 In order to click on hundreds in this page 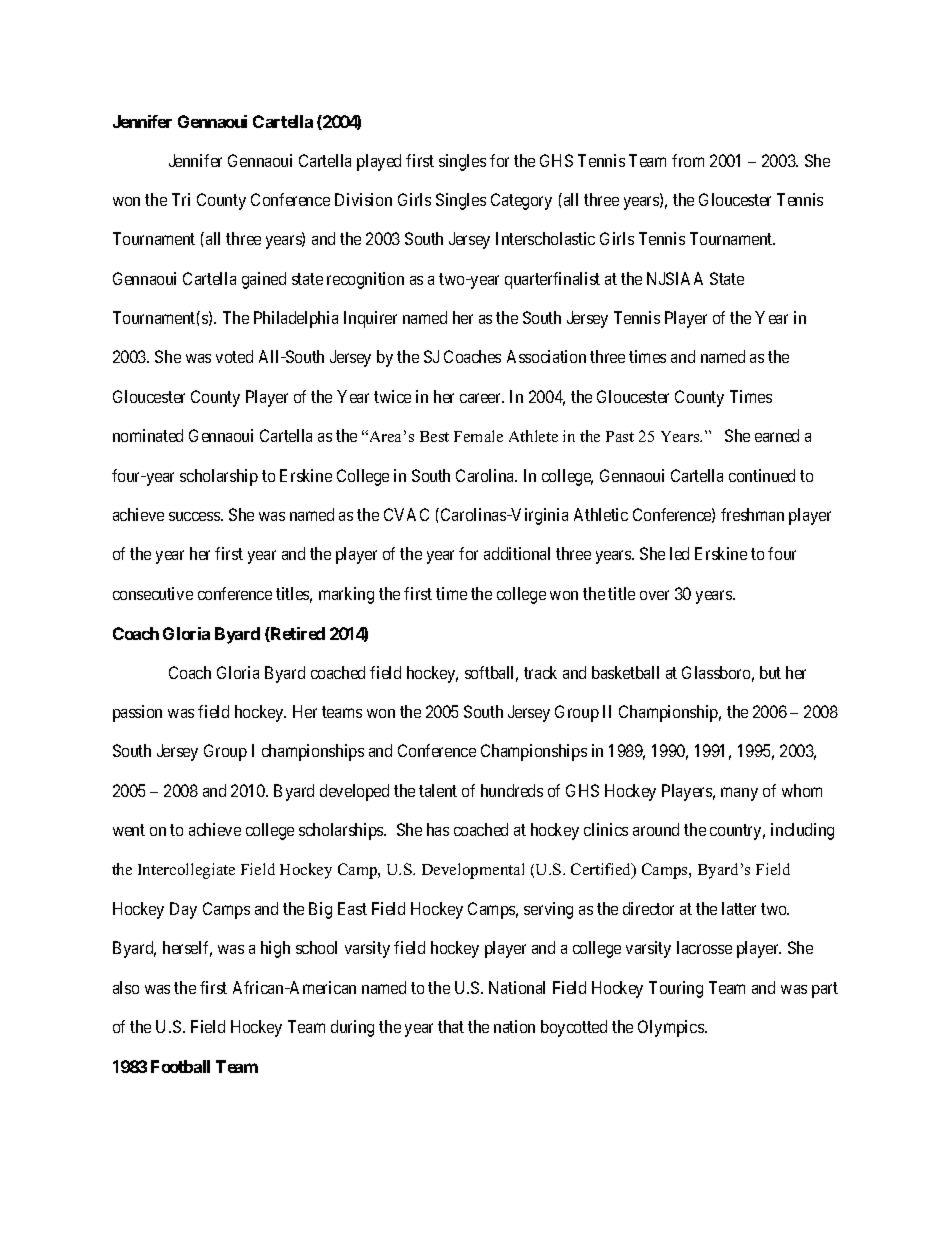, I will do `click(512, 790)`.
